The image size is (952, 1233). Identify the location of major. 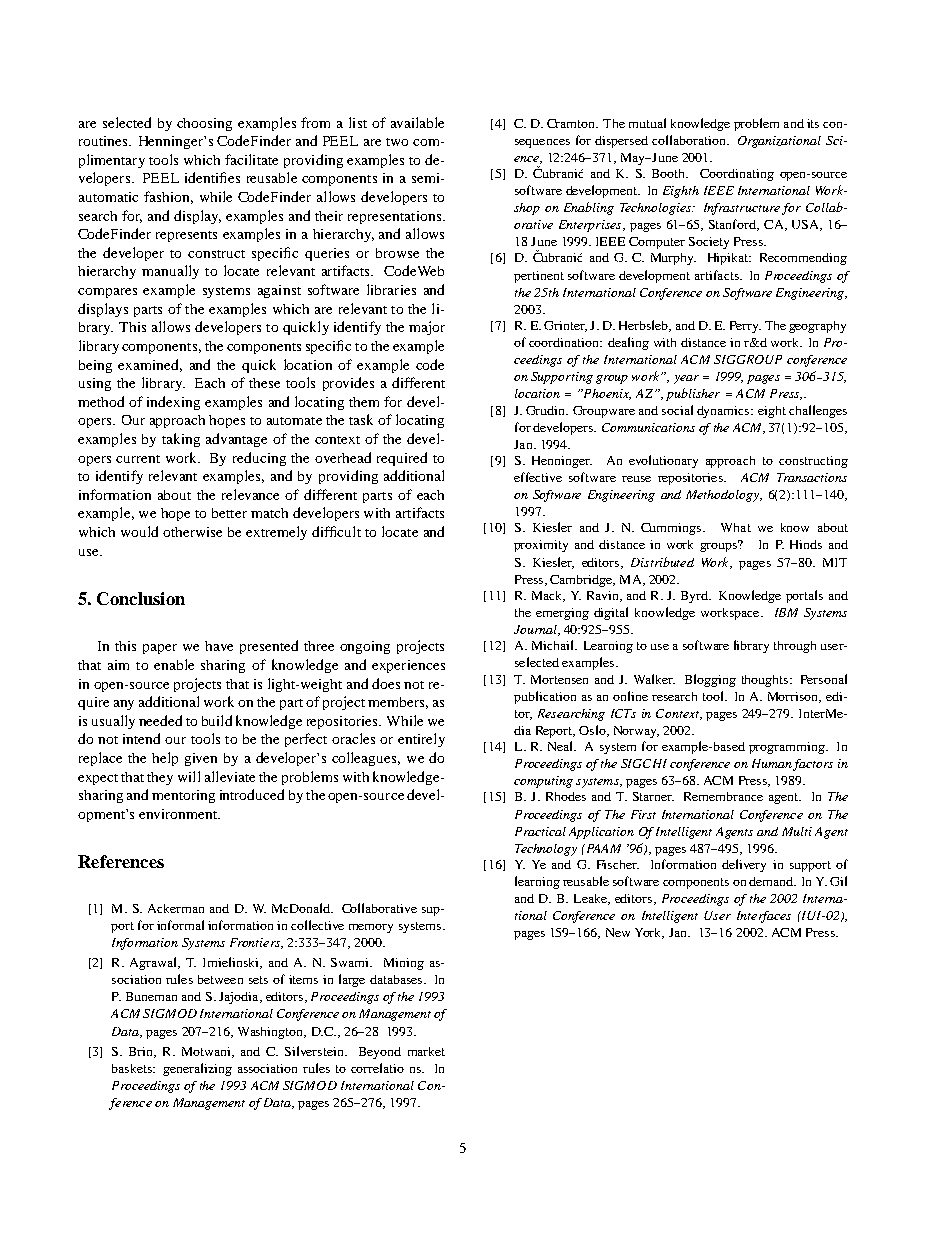
(427, 328).
